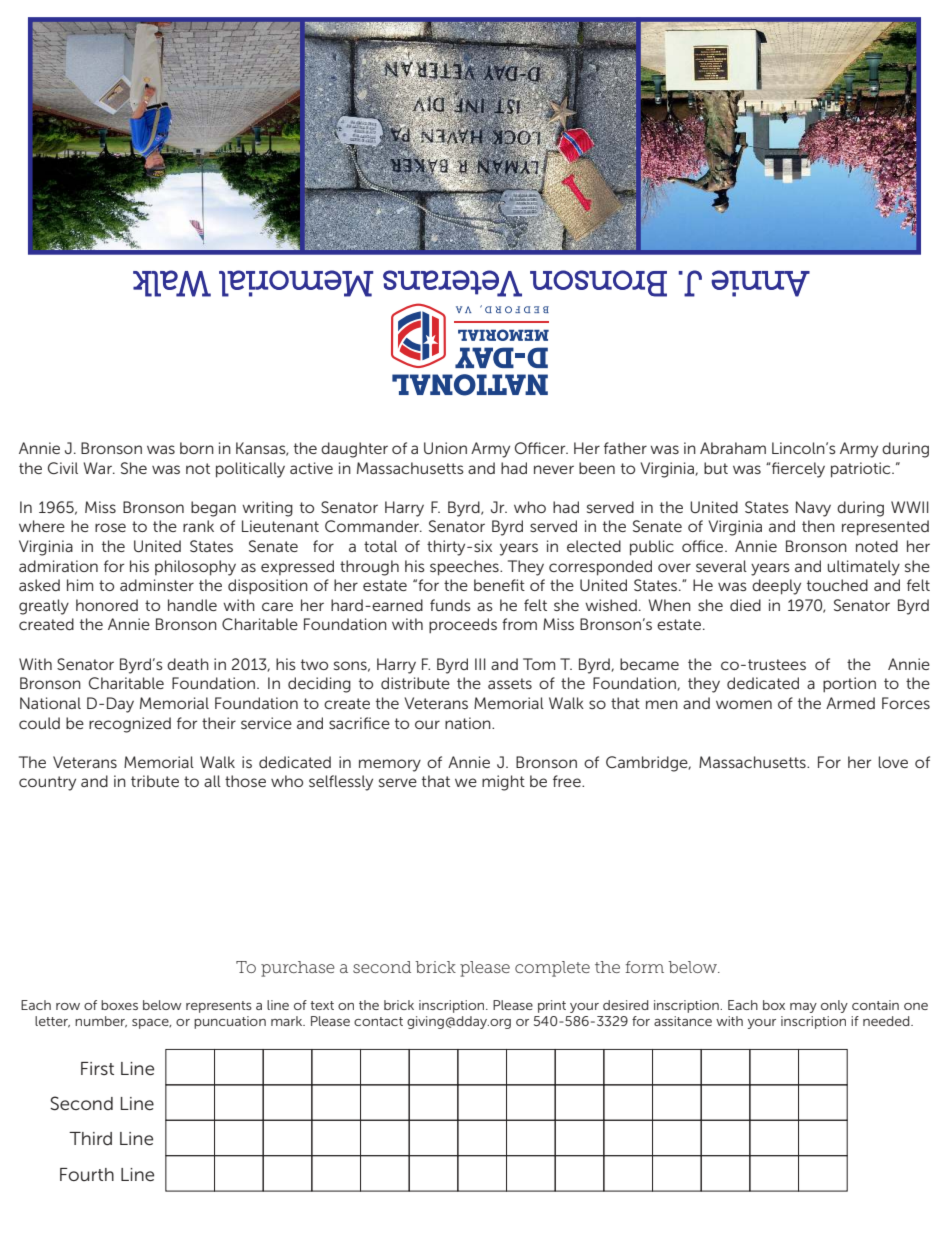 The image size is (952, 1233). Describe the element at coordinates (503, 783) in the screenshot. I see `might` at that location.
